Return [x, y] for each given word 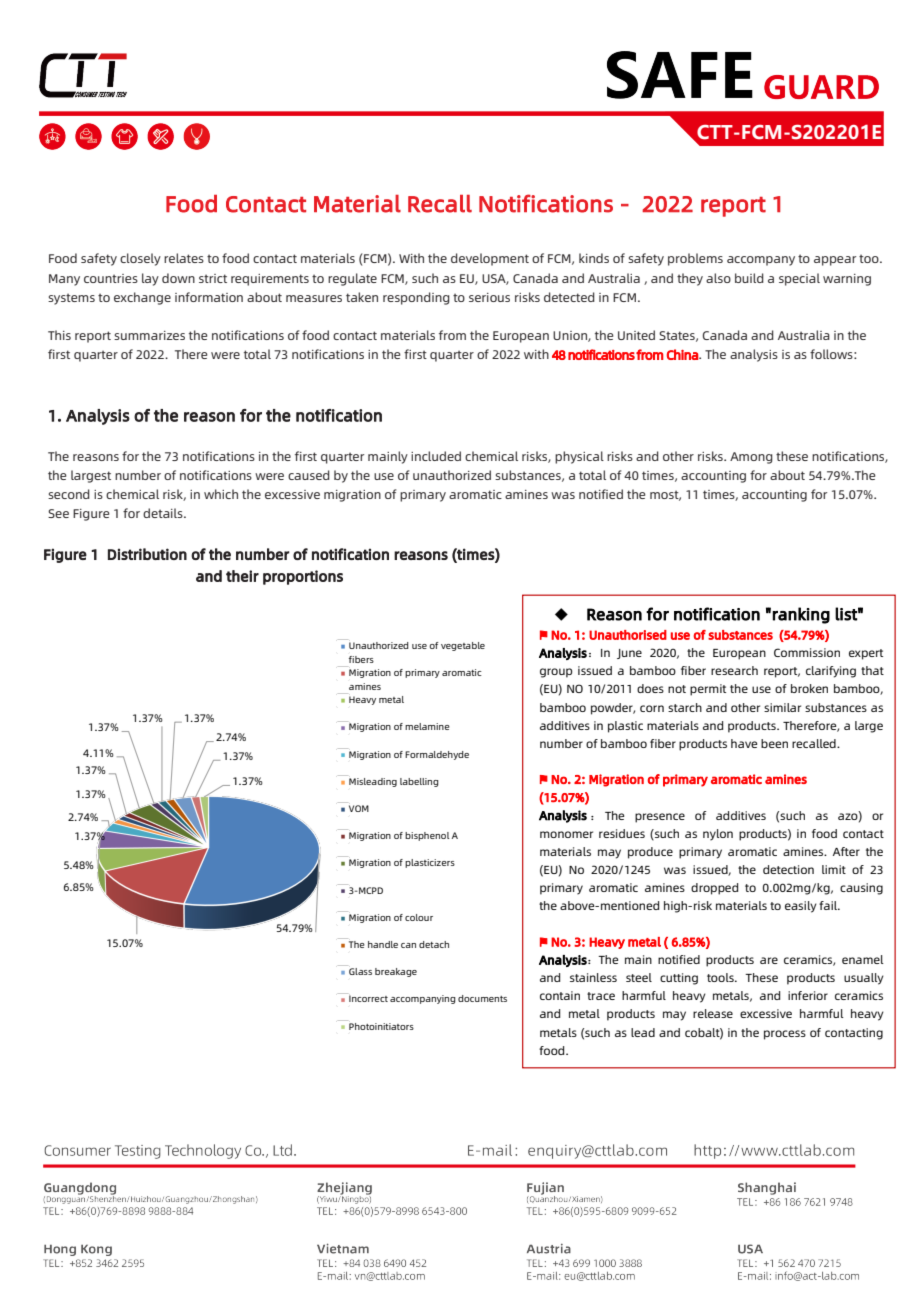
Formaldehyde [437, 755]
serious [489, 297]
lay [150, 279]
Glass [360, 971]
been [774, 743]
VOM [359, 808]
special [799, 279]
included [436, 456]
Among [751, 458]
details [164, 513]
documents [482, 998]
